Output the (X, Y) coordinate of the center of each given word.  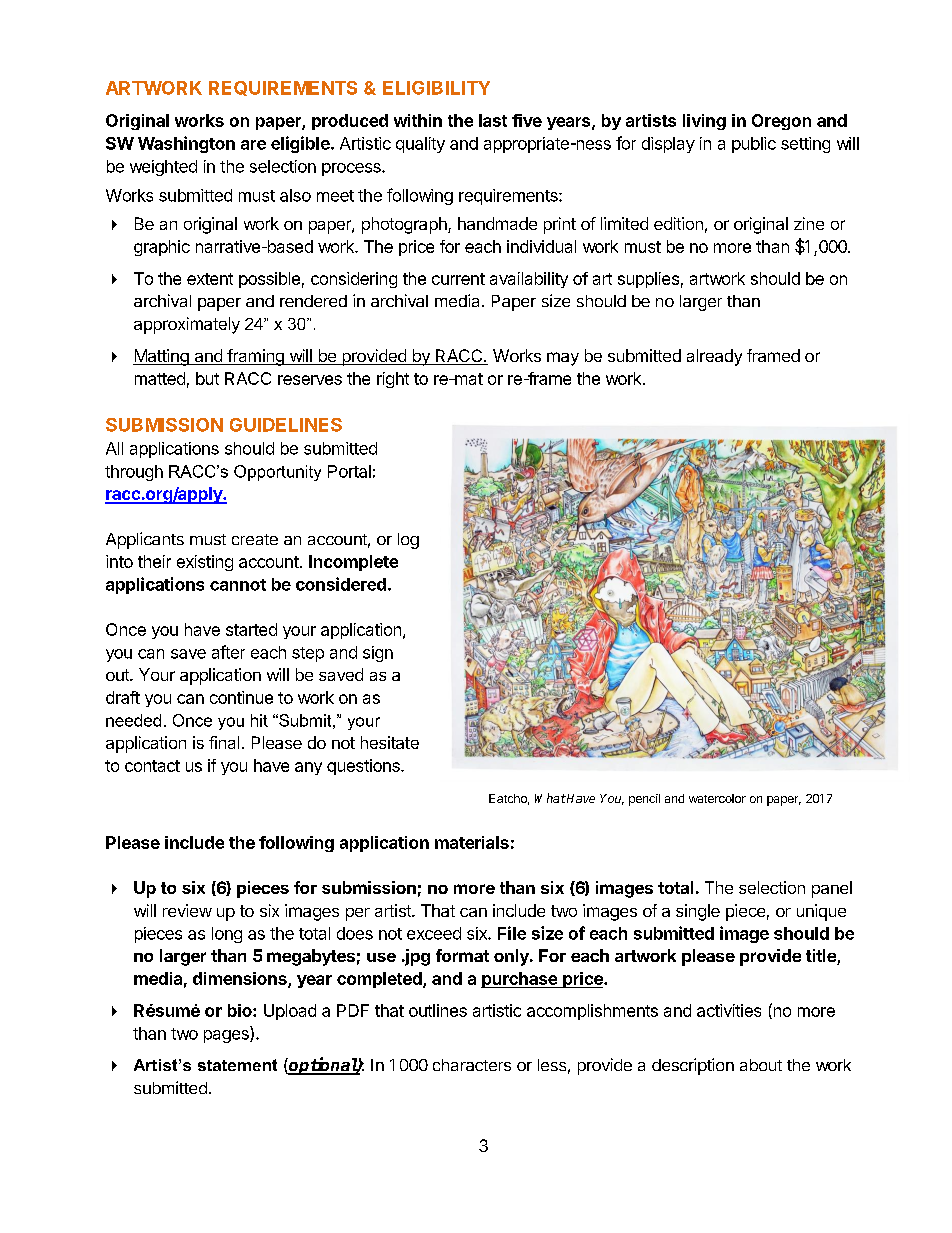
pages (227, 1036)
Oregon (781, 122)
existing (205, 563)
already (714, 357)
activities (729, 1010)
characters (472, 1065)
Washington (186, 144)
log (408, 541)
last (493, 120)
